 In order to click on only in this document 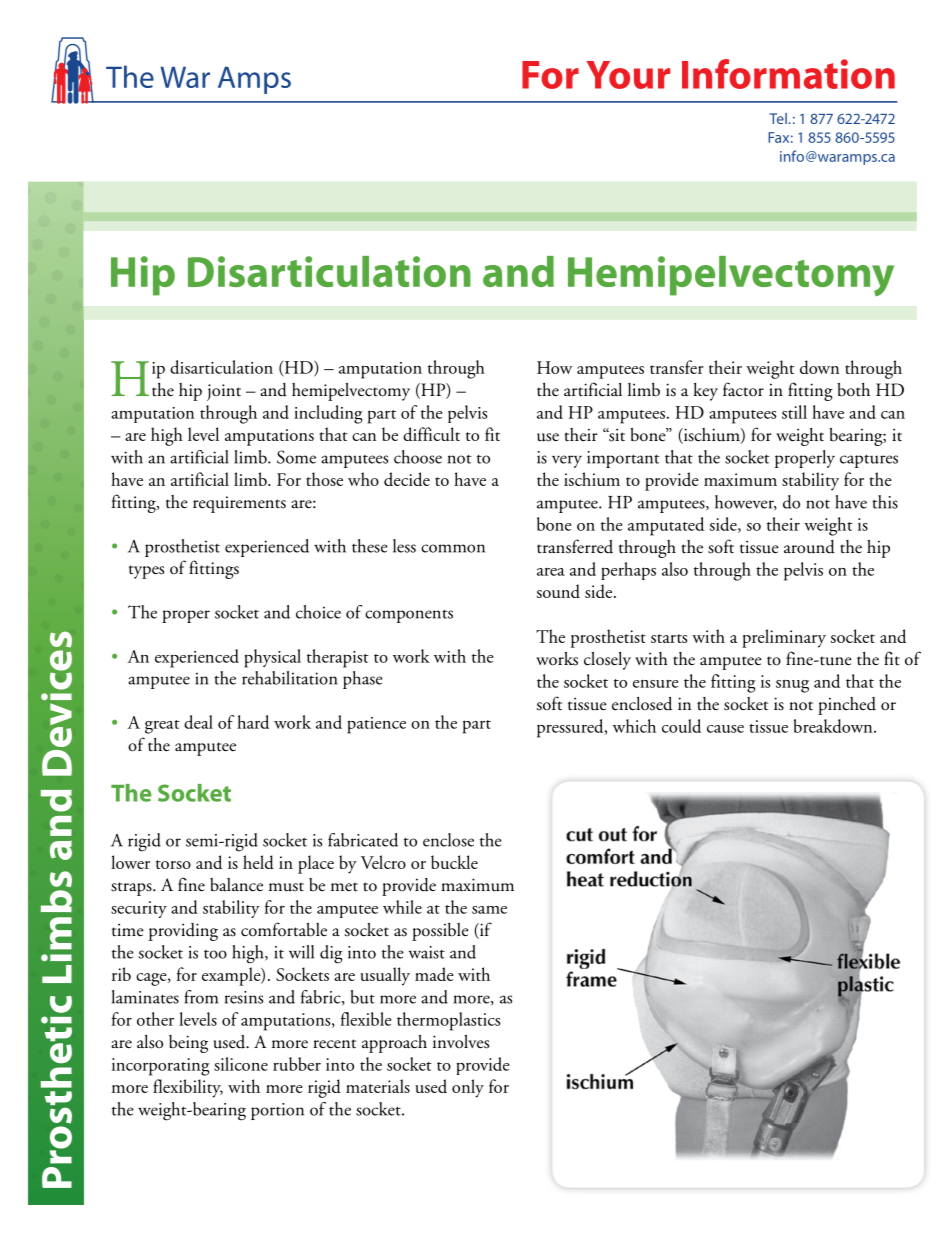, I will do `click(468, 1088)`.
